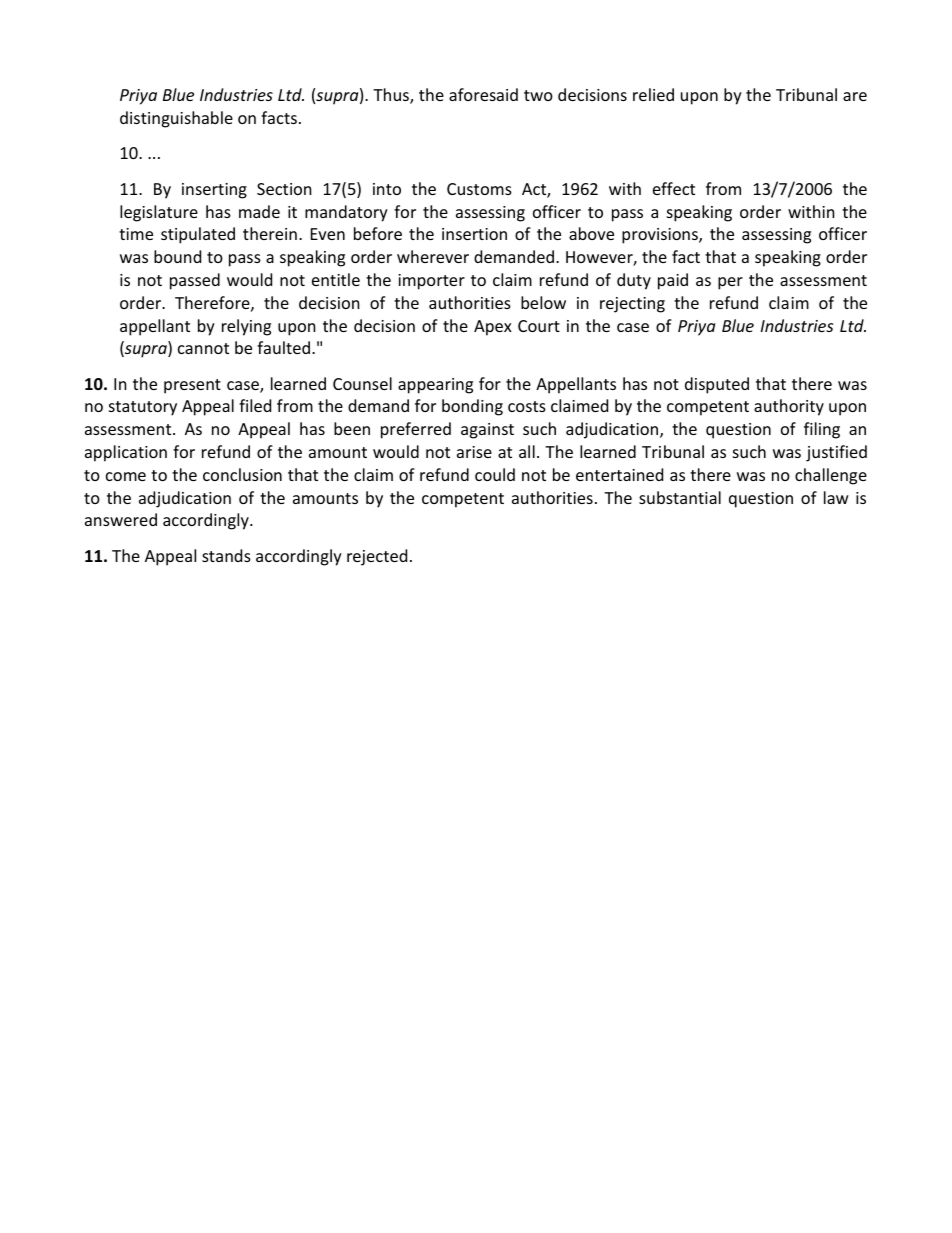  I want to click on bonding, so click(472, 407).
